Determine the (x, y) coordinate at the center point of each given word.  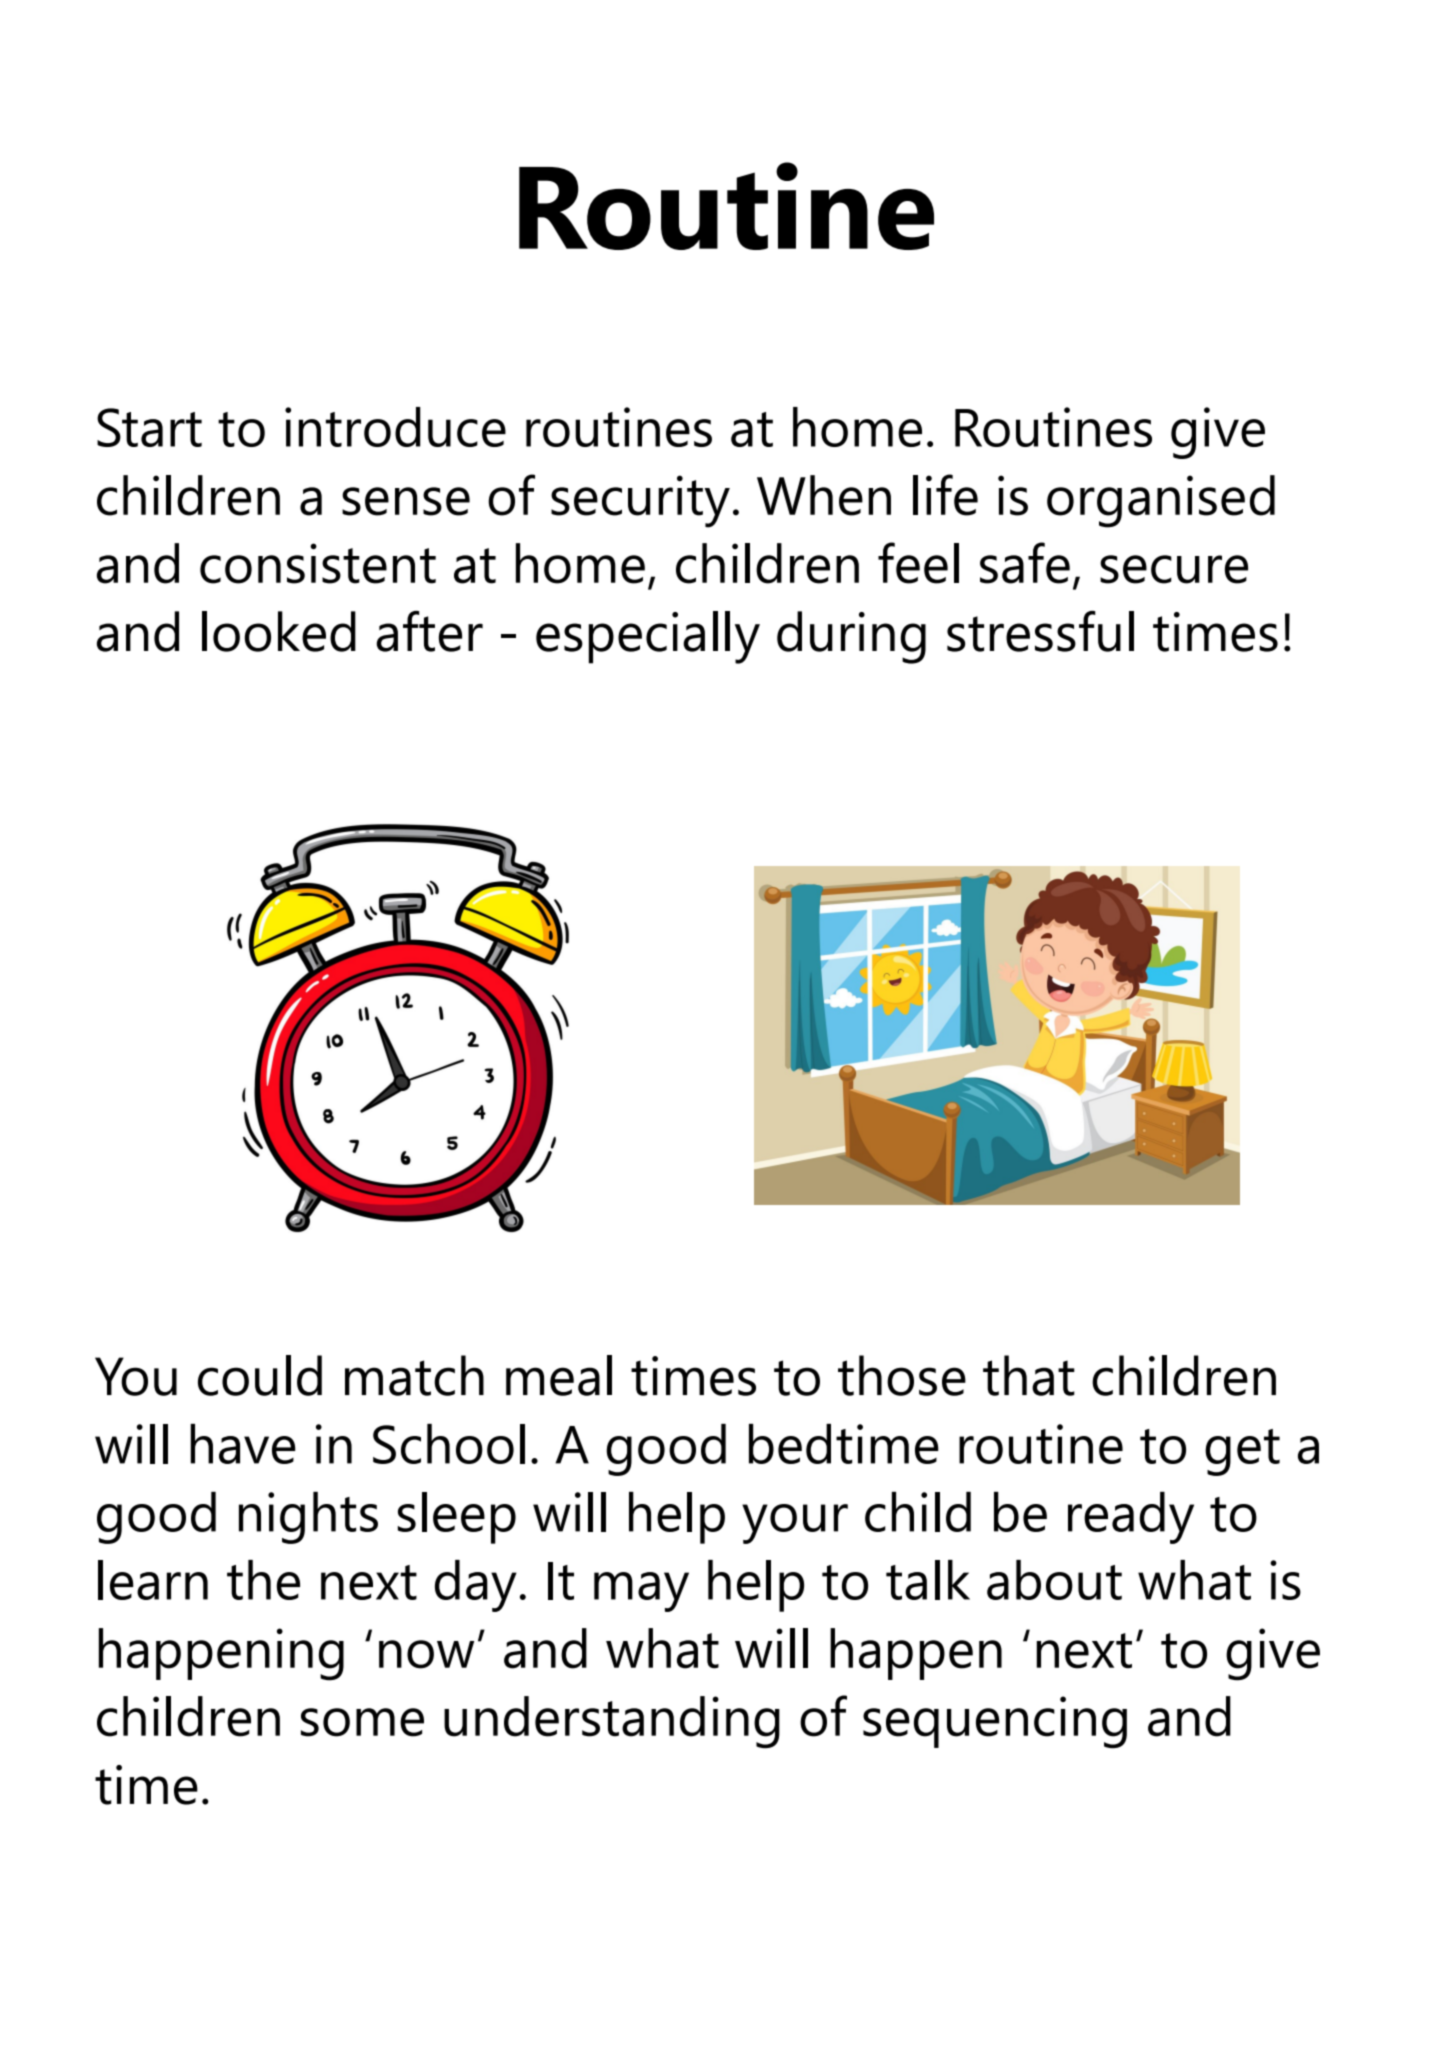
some (362, 1722)
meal (559, 1375)
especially (648, 637)
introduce (395, 427)
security (640, 501)
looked (279, 631)
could (260, 1375)
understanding (612, 1722)
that (1029, 1375)
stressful (1040, 631)
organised (1161, 501)
